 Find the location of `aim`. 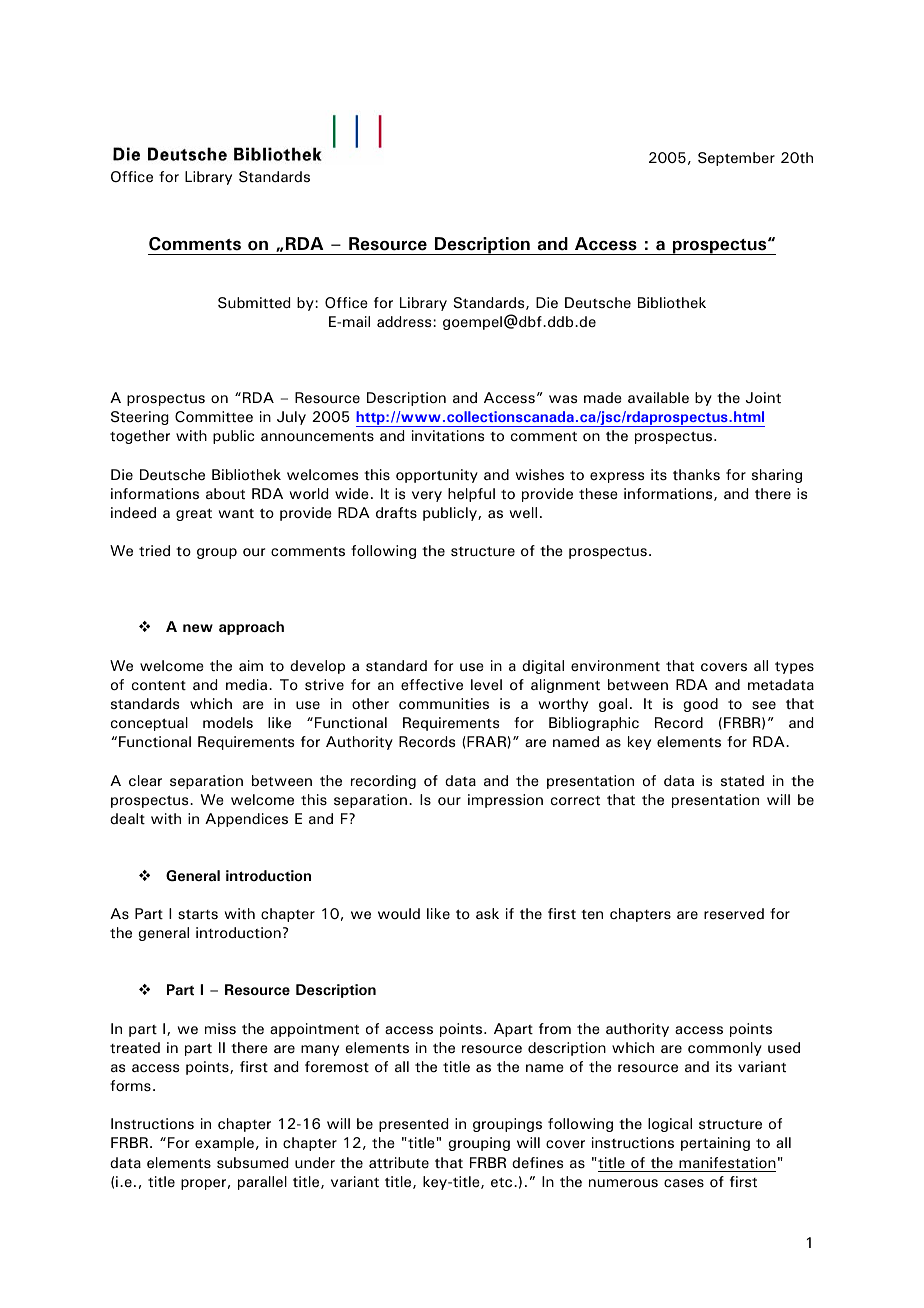

aim is located at coordinates (251, 665).
